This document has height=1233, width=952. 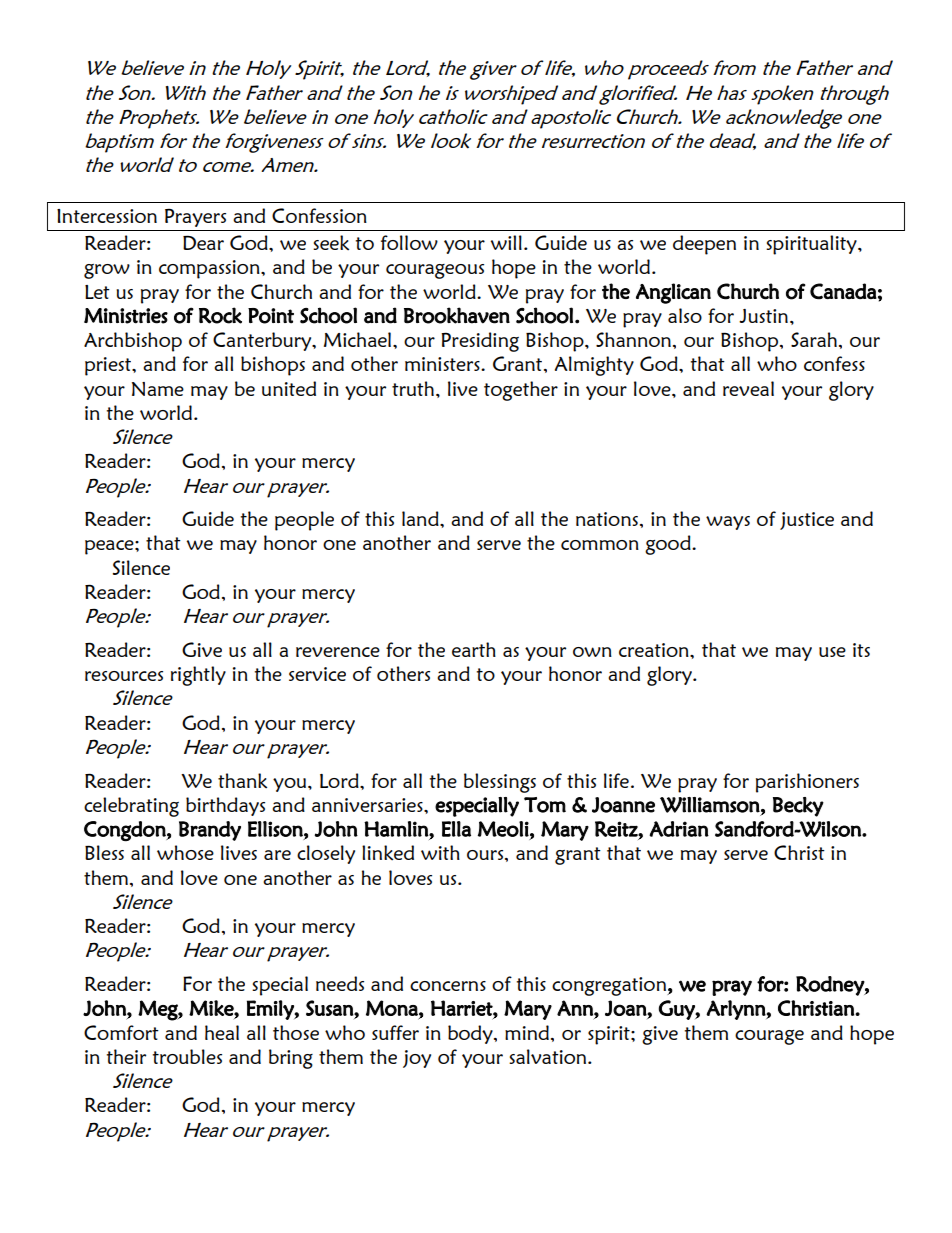 I want to click on Dear, so click(x=203, y=242).
